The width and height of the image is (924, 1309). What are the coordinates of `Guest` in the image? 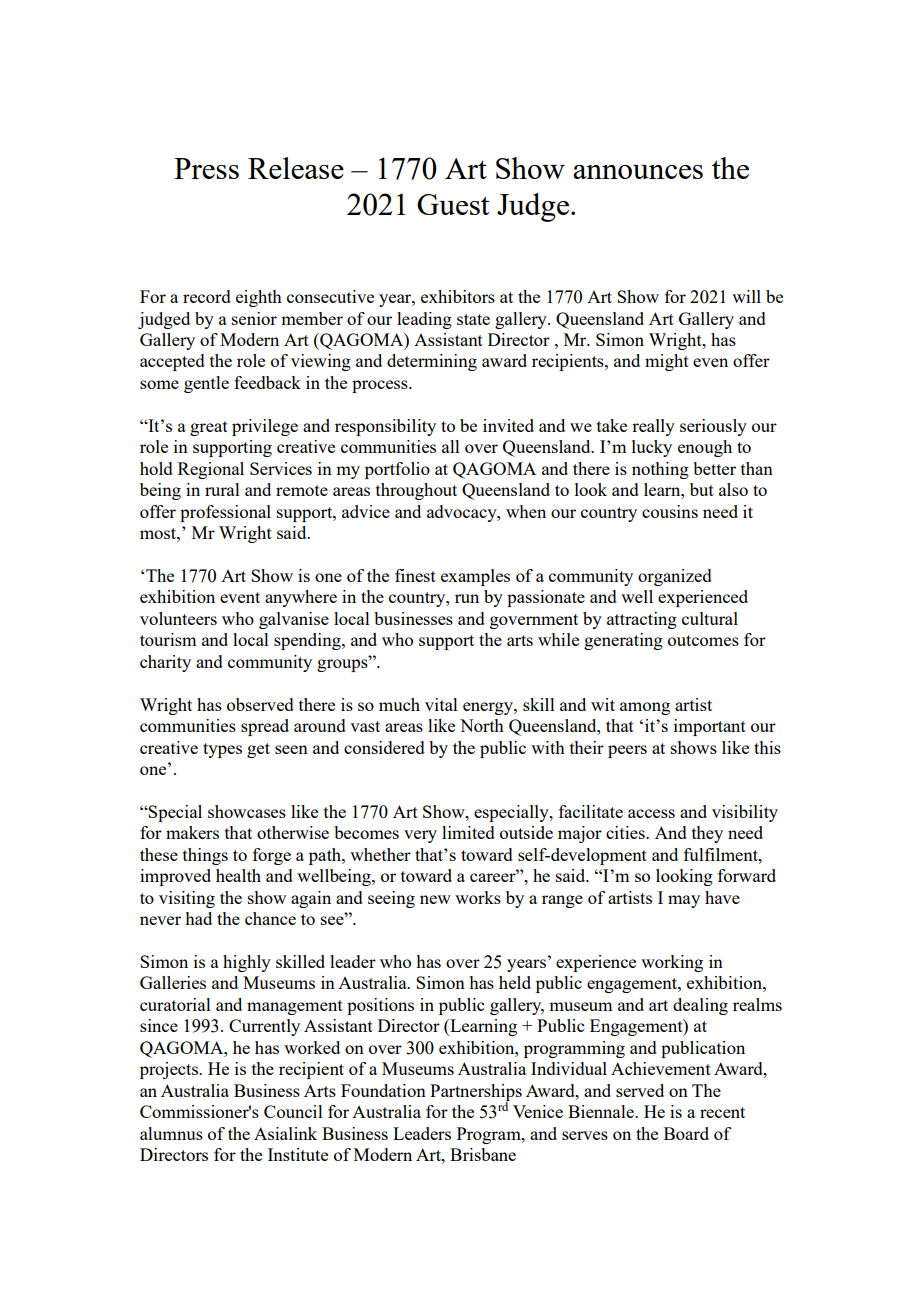 It's located at (453, 204).
